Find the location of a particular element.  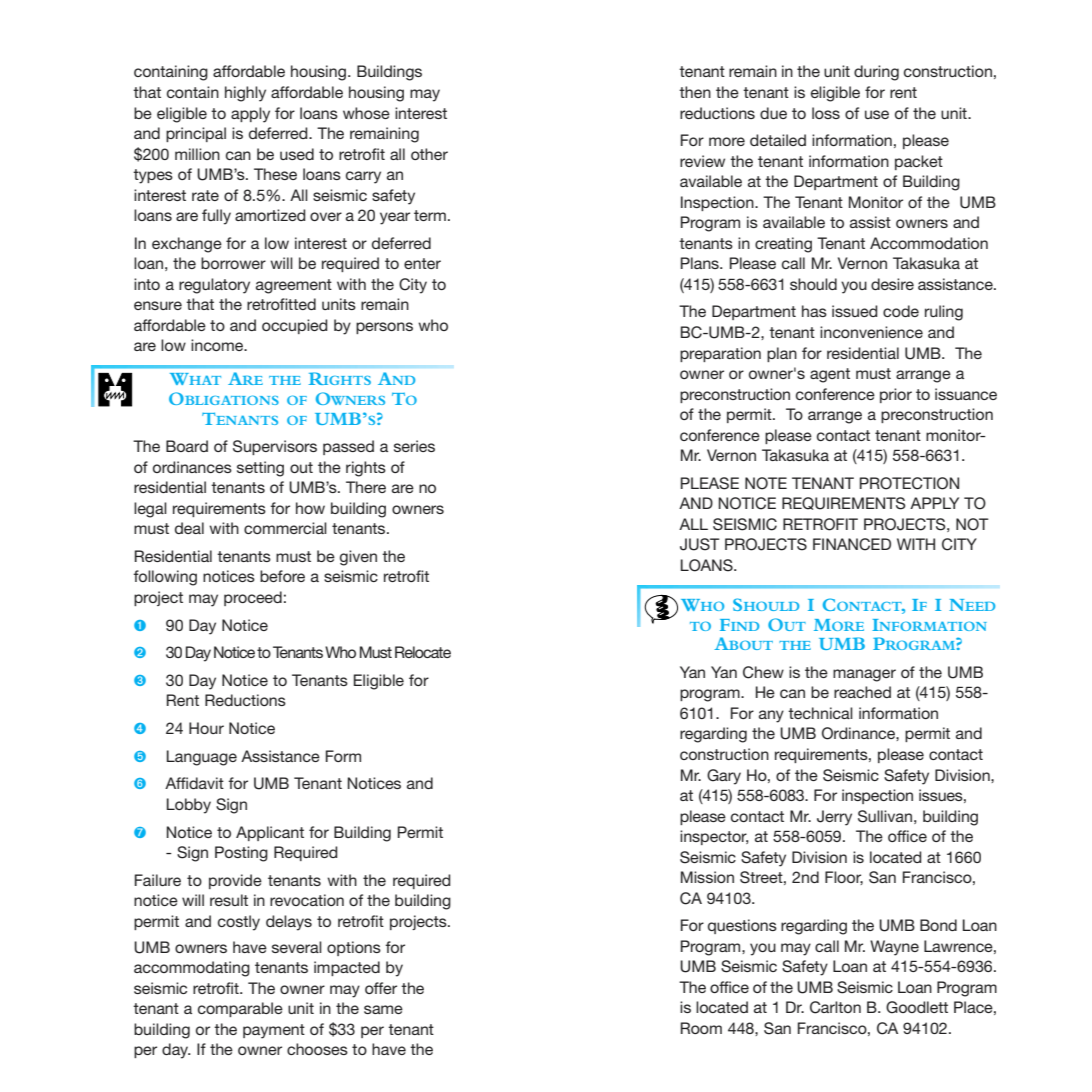

FINANCED is located at coordinates (852, 544).
